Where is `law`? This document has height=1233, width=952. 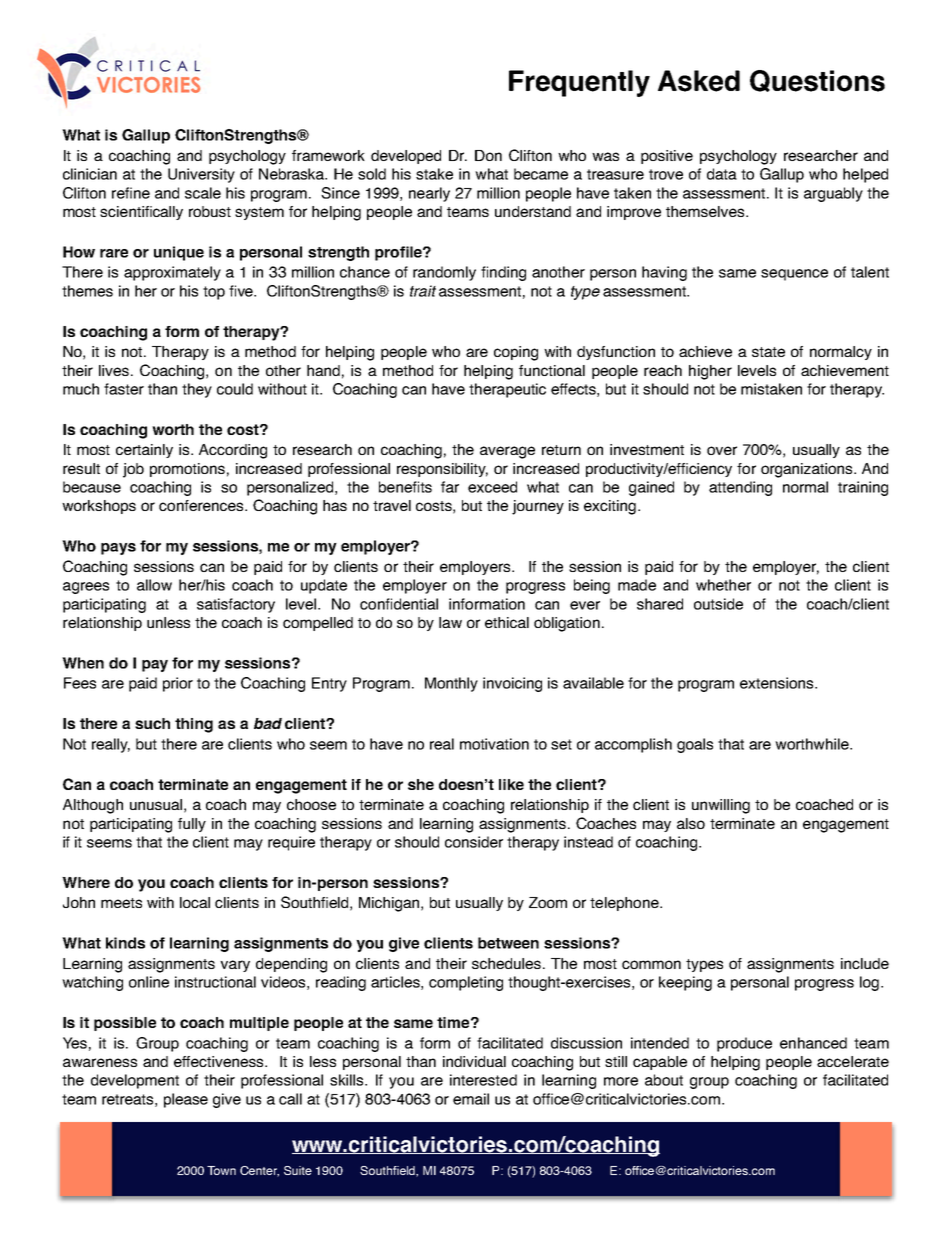 law is located at coordinates (450, 622).
